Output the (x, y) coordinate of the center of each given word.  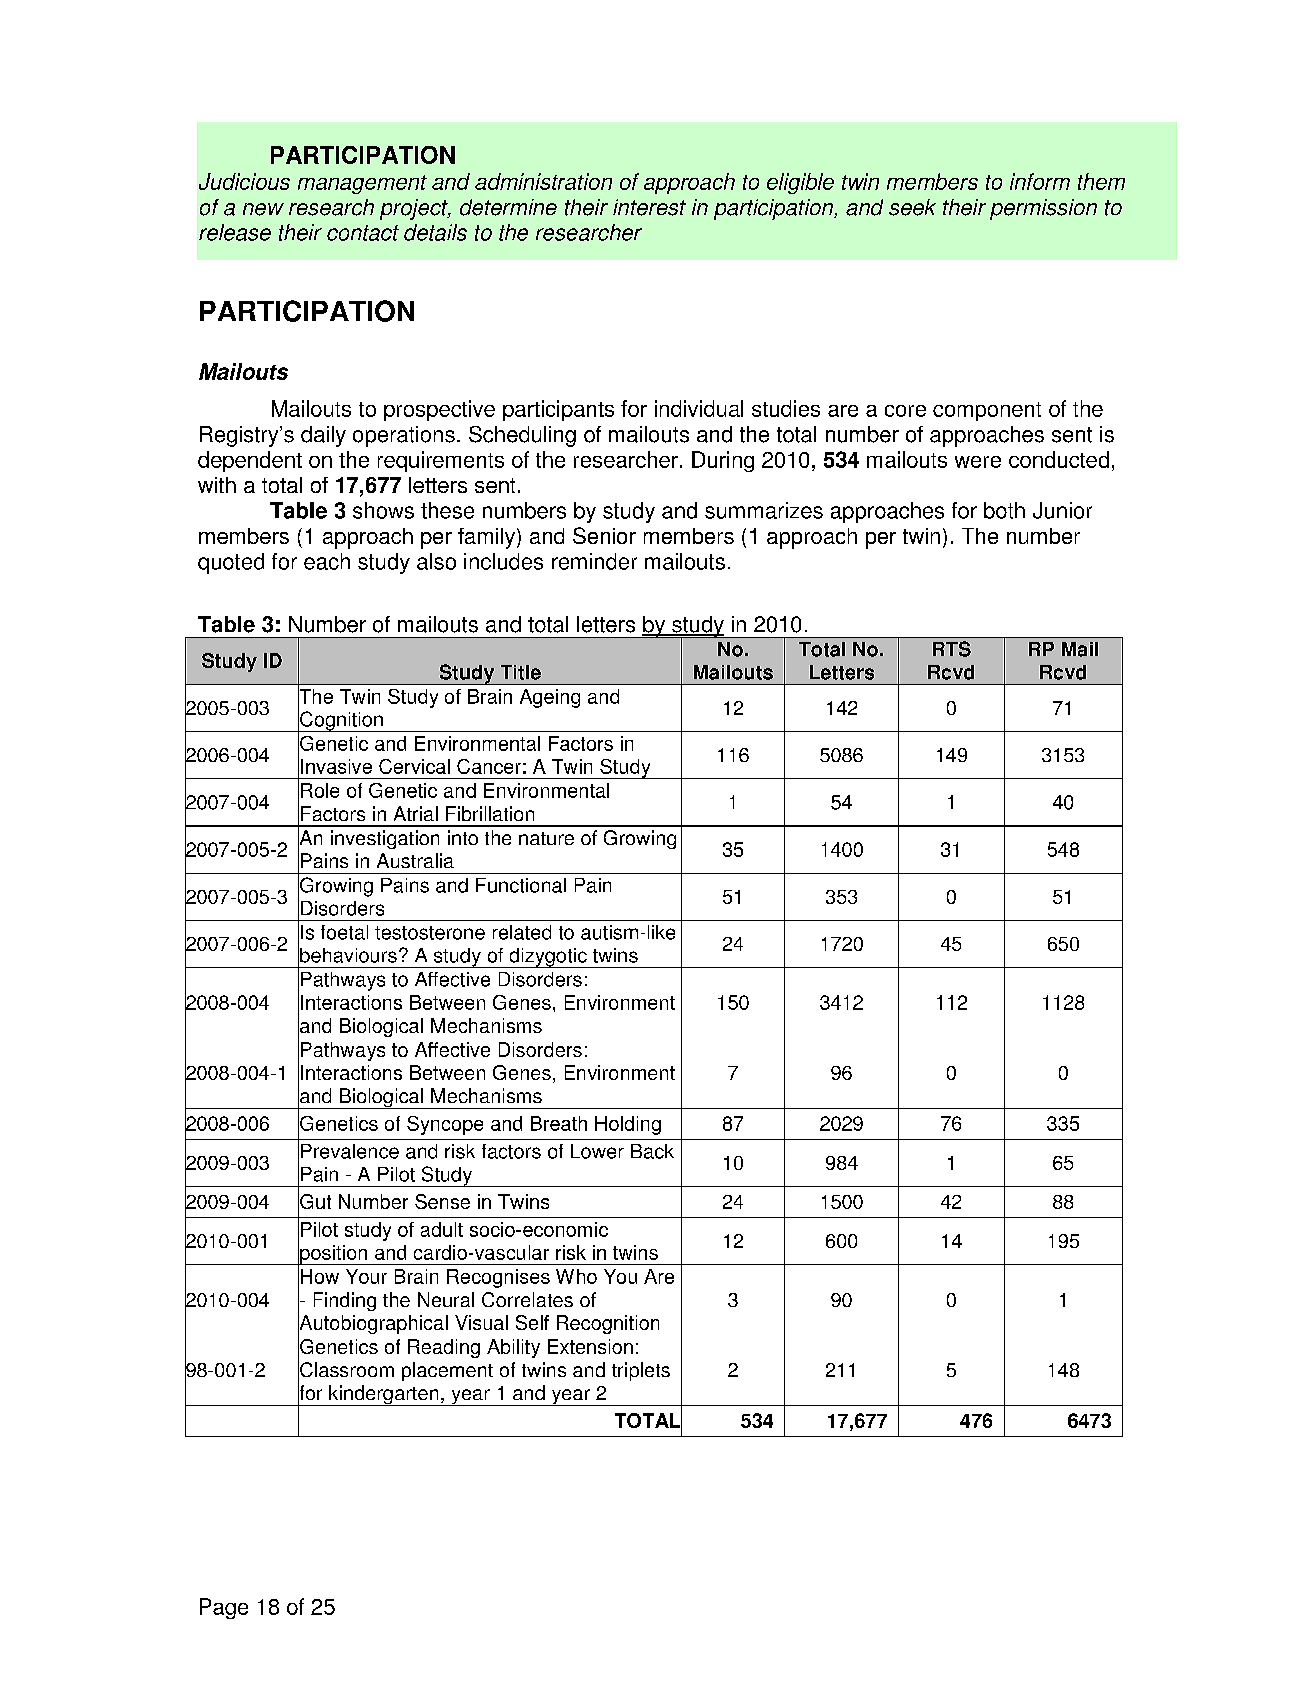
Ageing (550, 698)
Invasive (336, 766)
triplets (641, 1371)
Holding (628, 1125)
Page (224, 1608)
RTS (952, 649)
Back (652, 1151)
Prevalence (350, 1151)
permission (1043, 209)
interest (649, 207)
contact (363, 233)
